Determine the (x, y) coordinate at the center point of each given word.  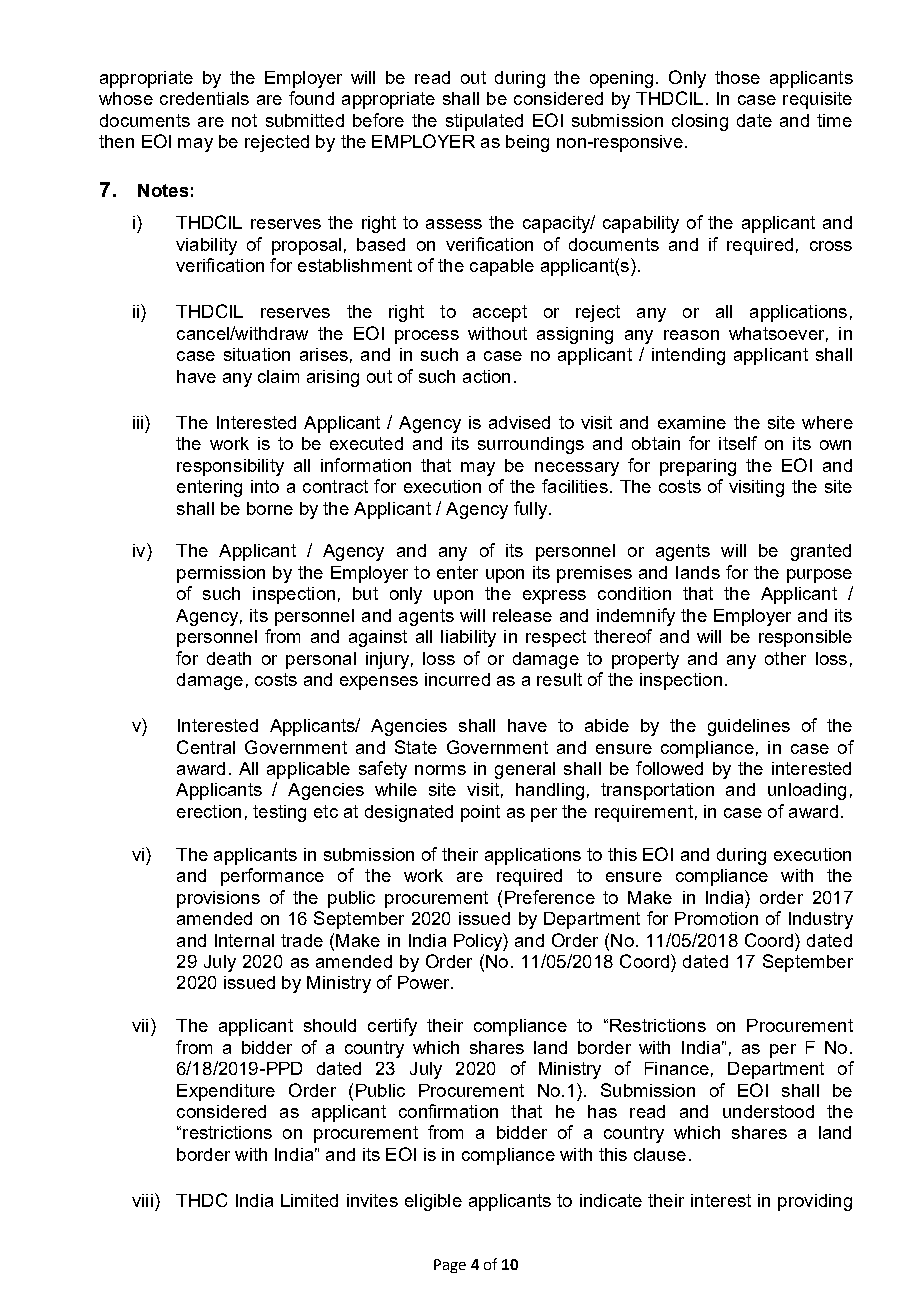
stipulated (484, 122)
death (229, 658)
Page (450, 1266)
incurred (457, 679)
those (737, 77)
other (785, 658)
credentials (204, 98)
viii (142, 1200)
